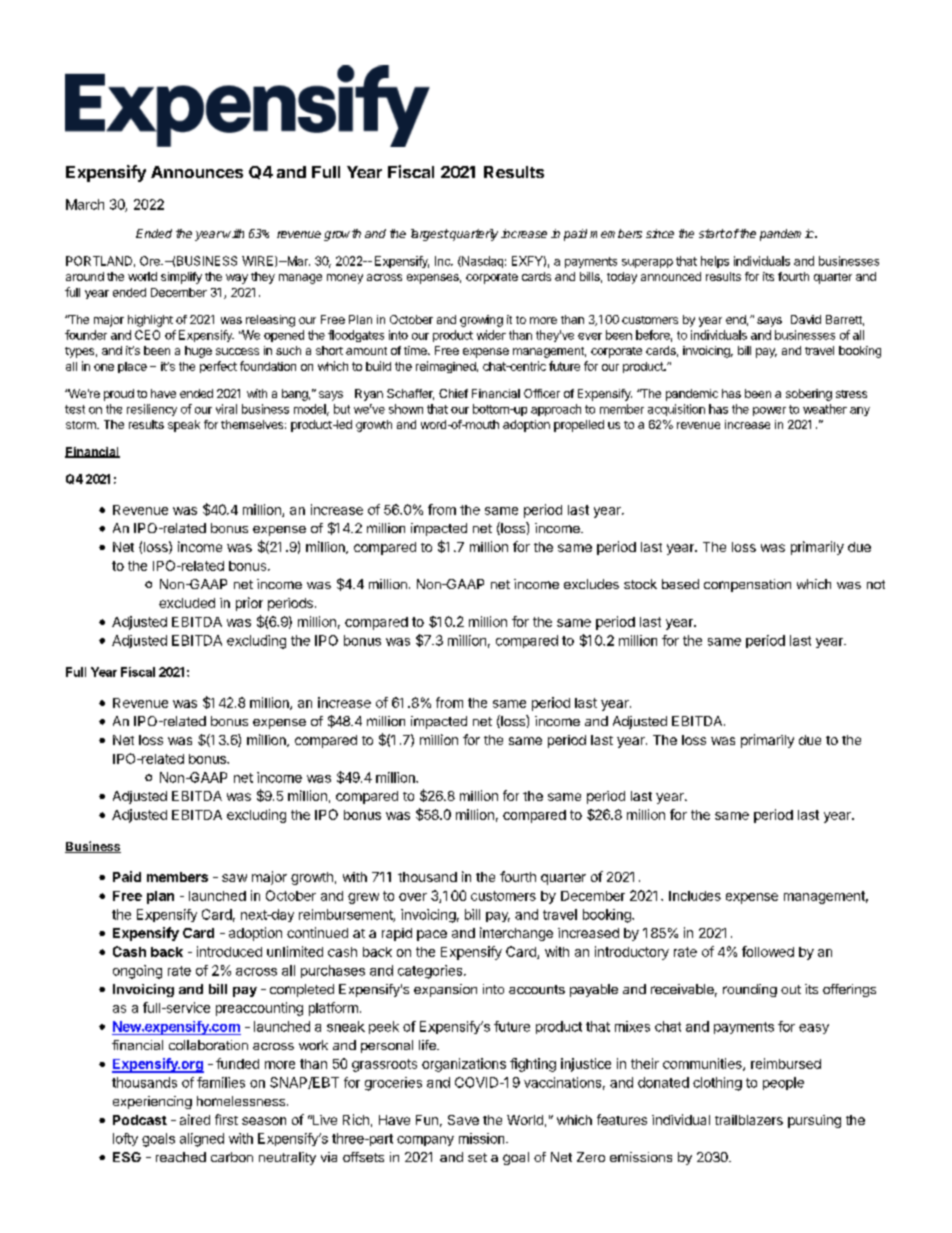 The width and height of the screenshot is (952, 1233). What do you see at coordinates (591, 584) in the screenshot?
I see `excludes` at bounding box center [591, 584].
